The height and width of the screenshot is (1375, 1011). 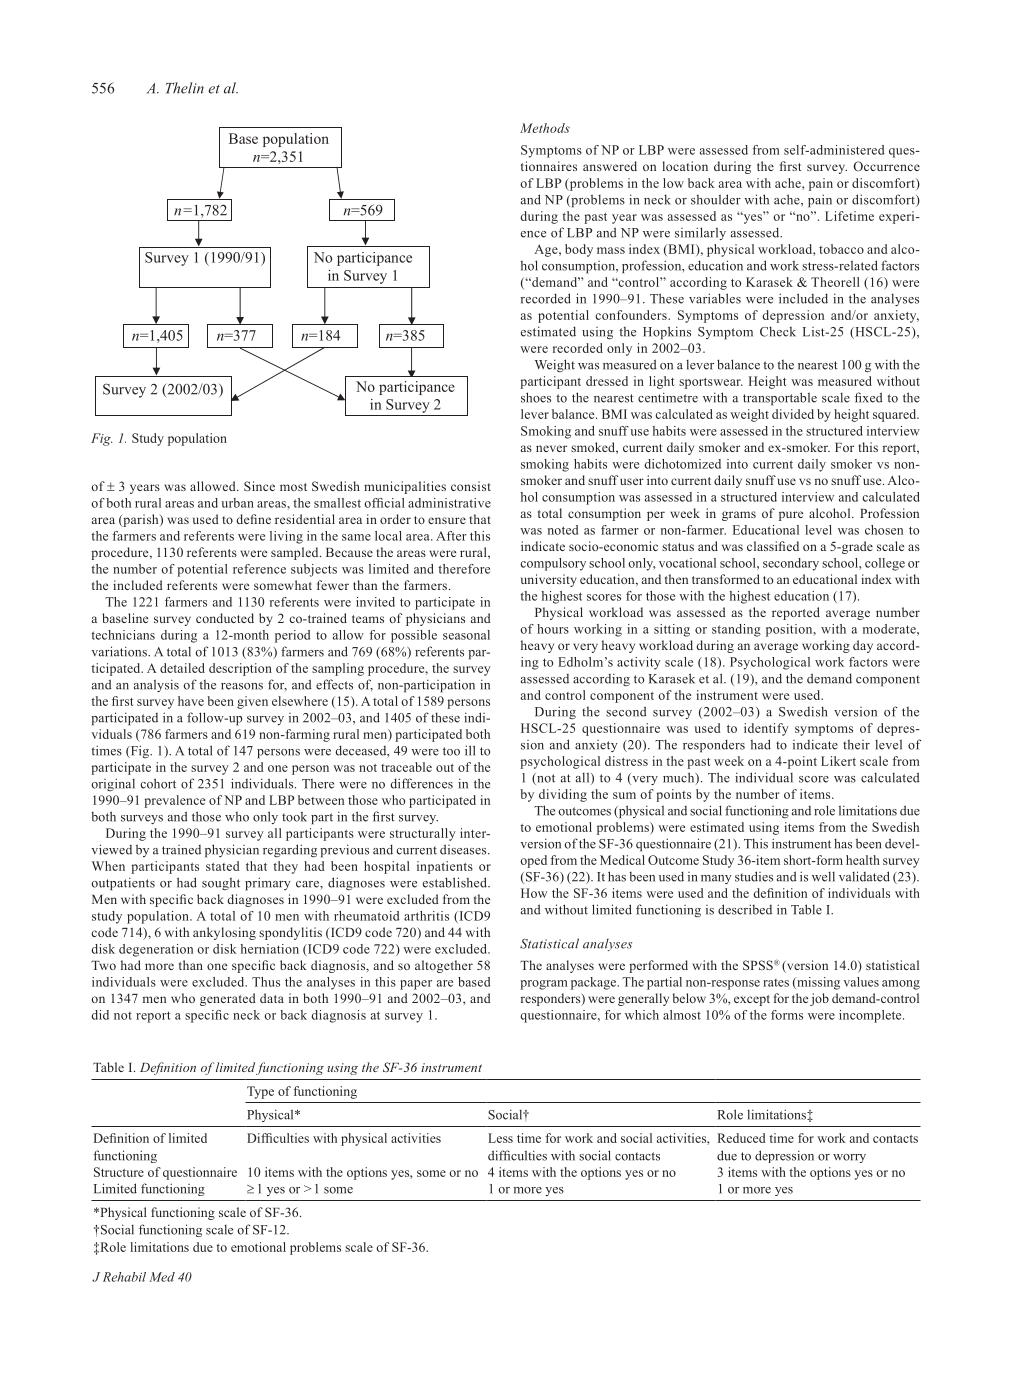 I want to click on cohort, so click(x=158, y=783).
